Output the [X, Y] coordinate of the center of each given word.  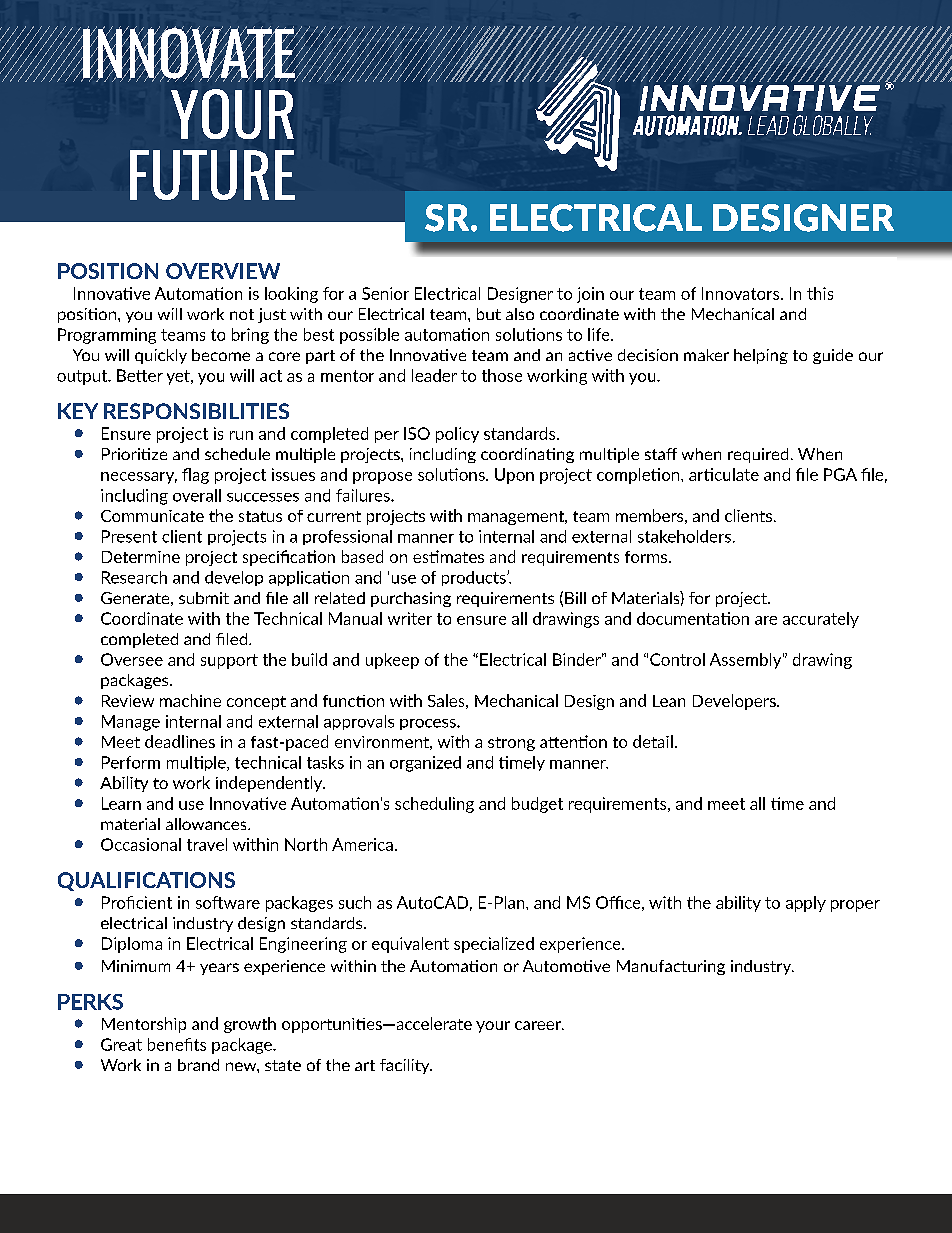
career [539, 1025]
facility [406, 1066]
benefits [177, 1044]
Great [121, 1044]
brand [198, 1065]
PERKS [90, 1002]
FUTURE [212, 175]
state [283, 1065]
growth [250, 1025]
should [768, 357]
